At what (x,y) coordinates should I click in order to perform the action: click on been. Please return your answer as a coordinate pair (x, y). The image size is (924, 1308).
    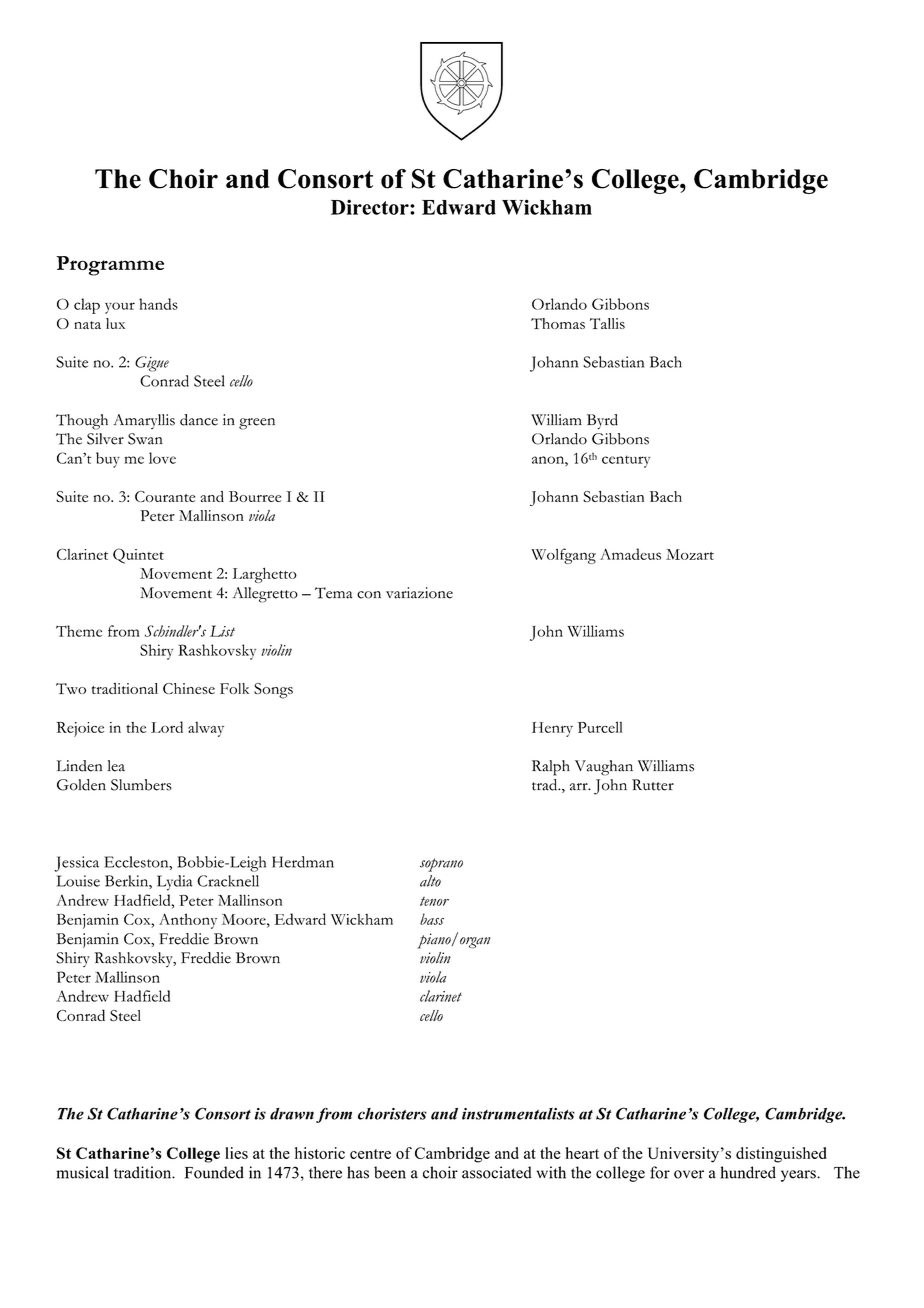
    Looking at the image, I should click on (390, 1172).
